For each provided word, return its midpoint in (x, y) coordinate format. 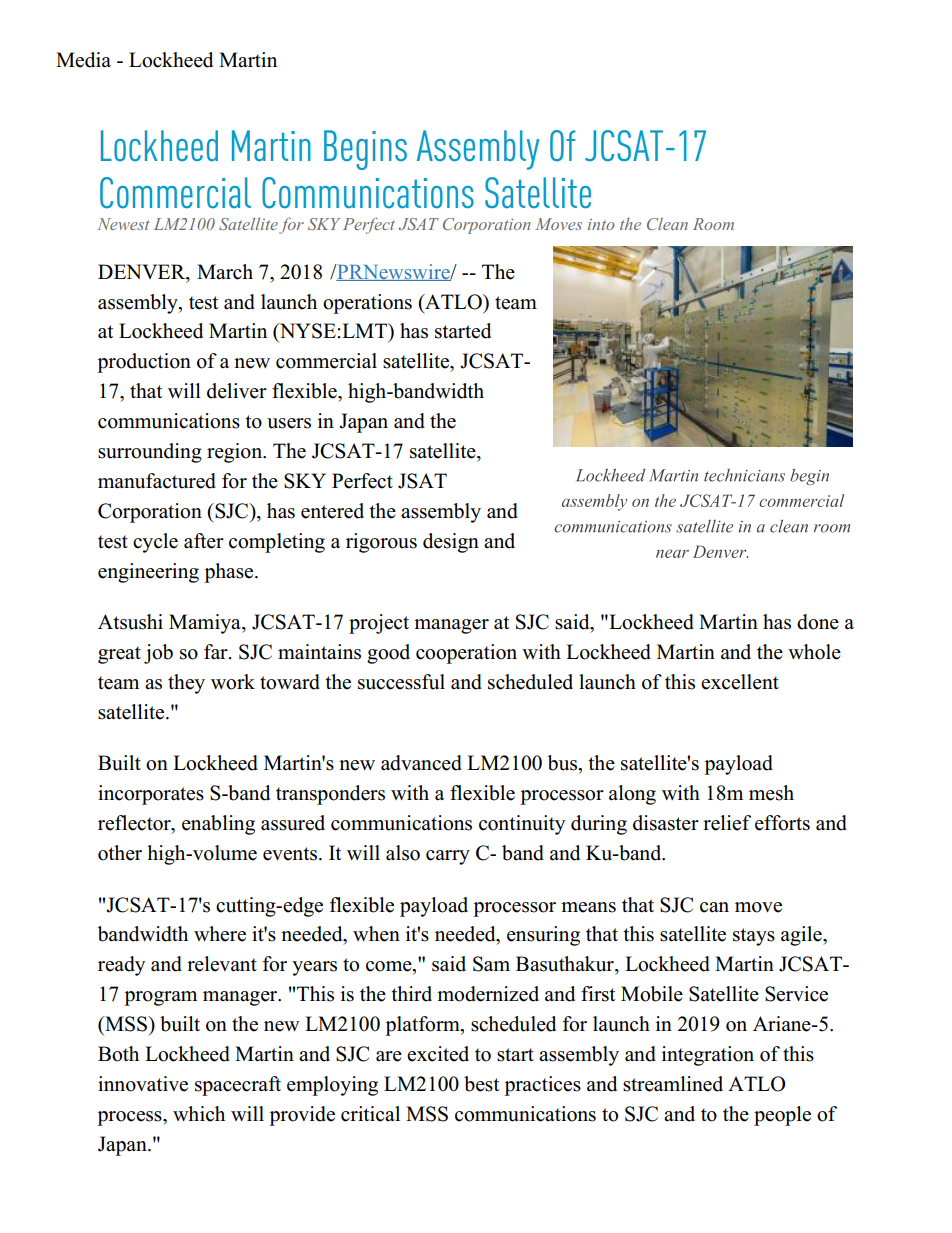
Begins (365, 150)
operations (367, 304)
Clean (667, 223)
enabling (218, 825)
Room (713, 224)
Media (83, 60)
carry (448, 857)
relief (727, 823)
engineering (148, 573)
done (818, 622)
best (481, 1084)
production (144, 363)
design (451, 543)
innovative (143, 1084)
